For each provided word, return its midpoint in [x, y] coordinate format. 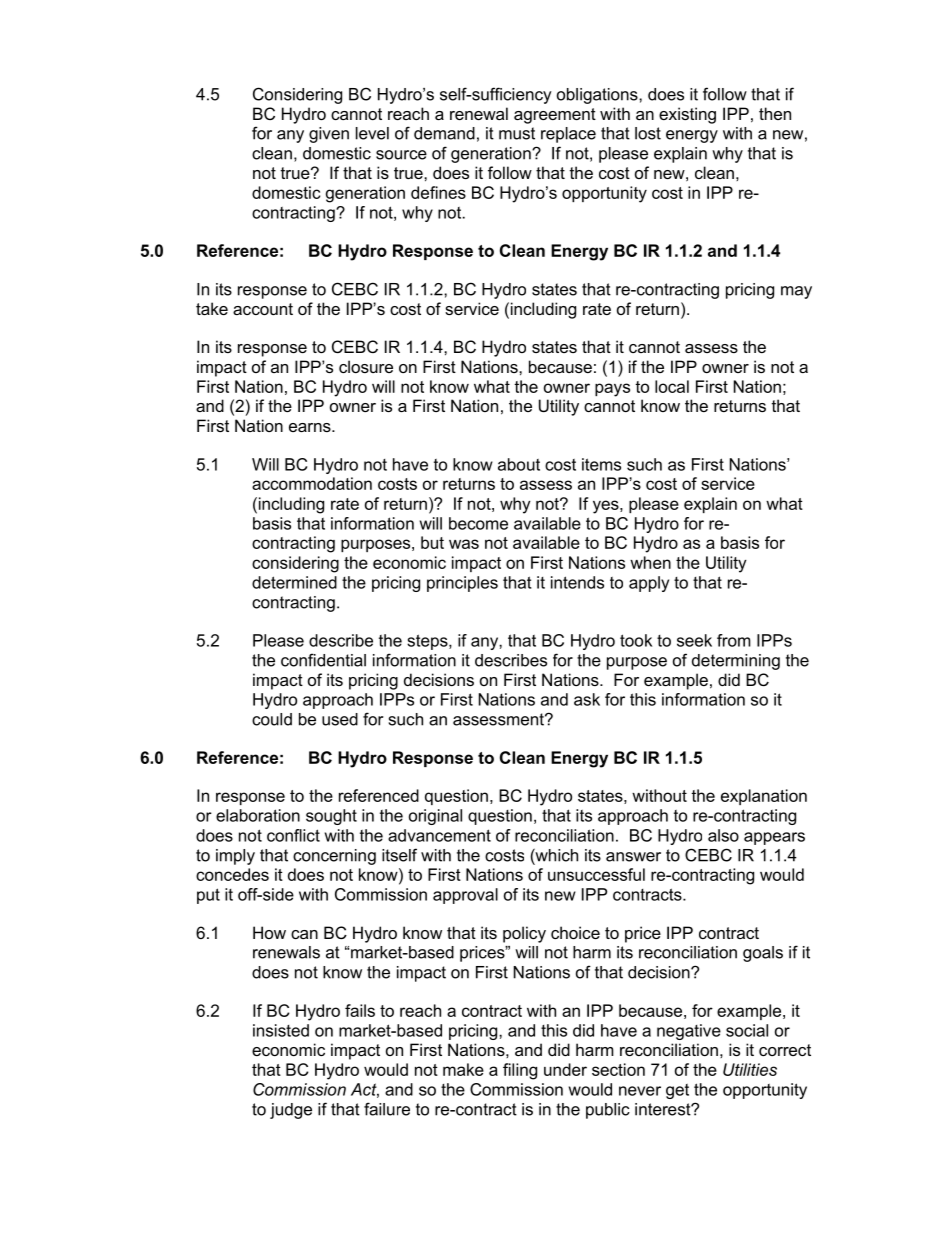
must [517, 133]
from [734, 640]
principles [462, 584]
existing [687, 115]
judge [291, 1111]
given [329, 135]
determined [294, 582]
